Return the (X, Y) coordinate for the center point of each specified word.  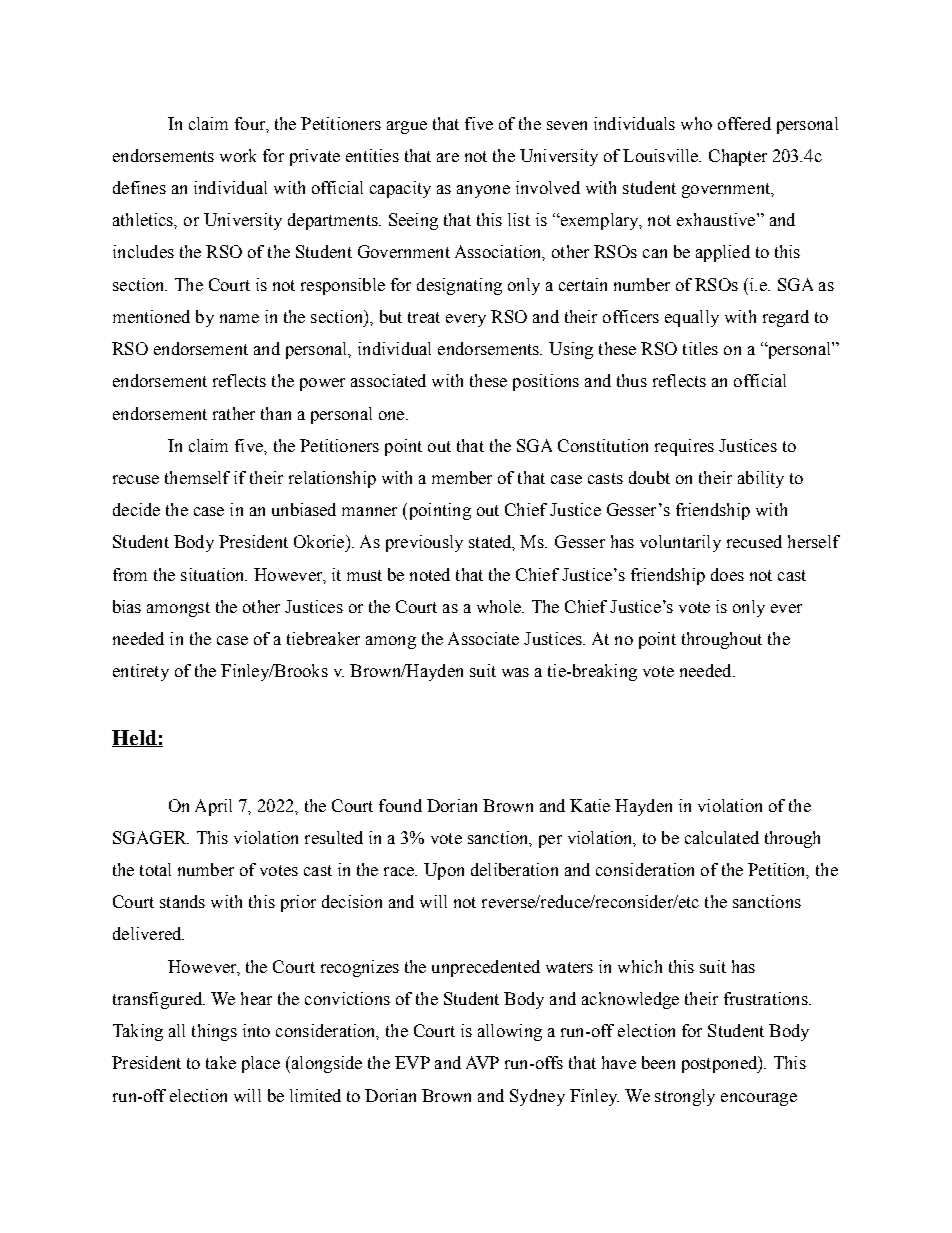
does (727, 574)
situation (214, 574)
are (448, 157)
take (221, 1062)
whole (500, 606)
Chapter (738, 157)
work (238, 155)
